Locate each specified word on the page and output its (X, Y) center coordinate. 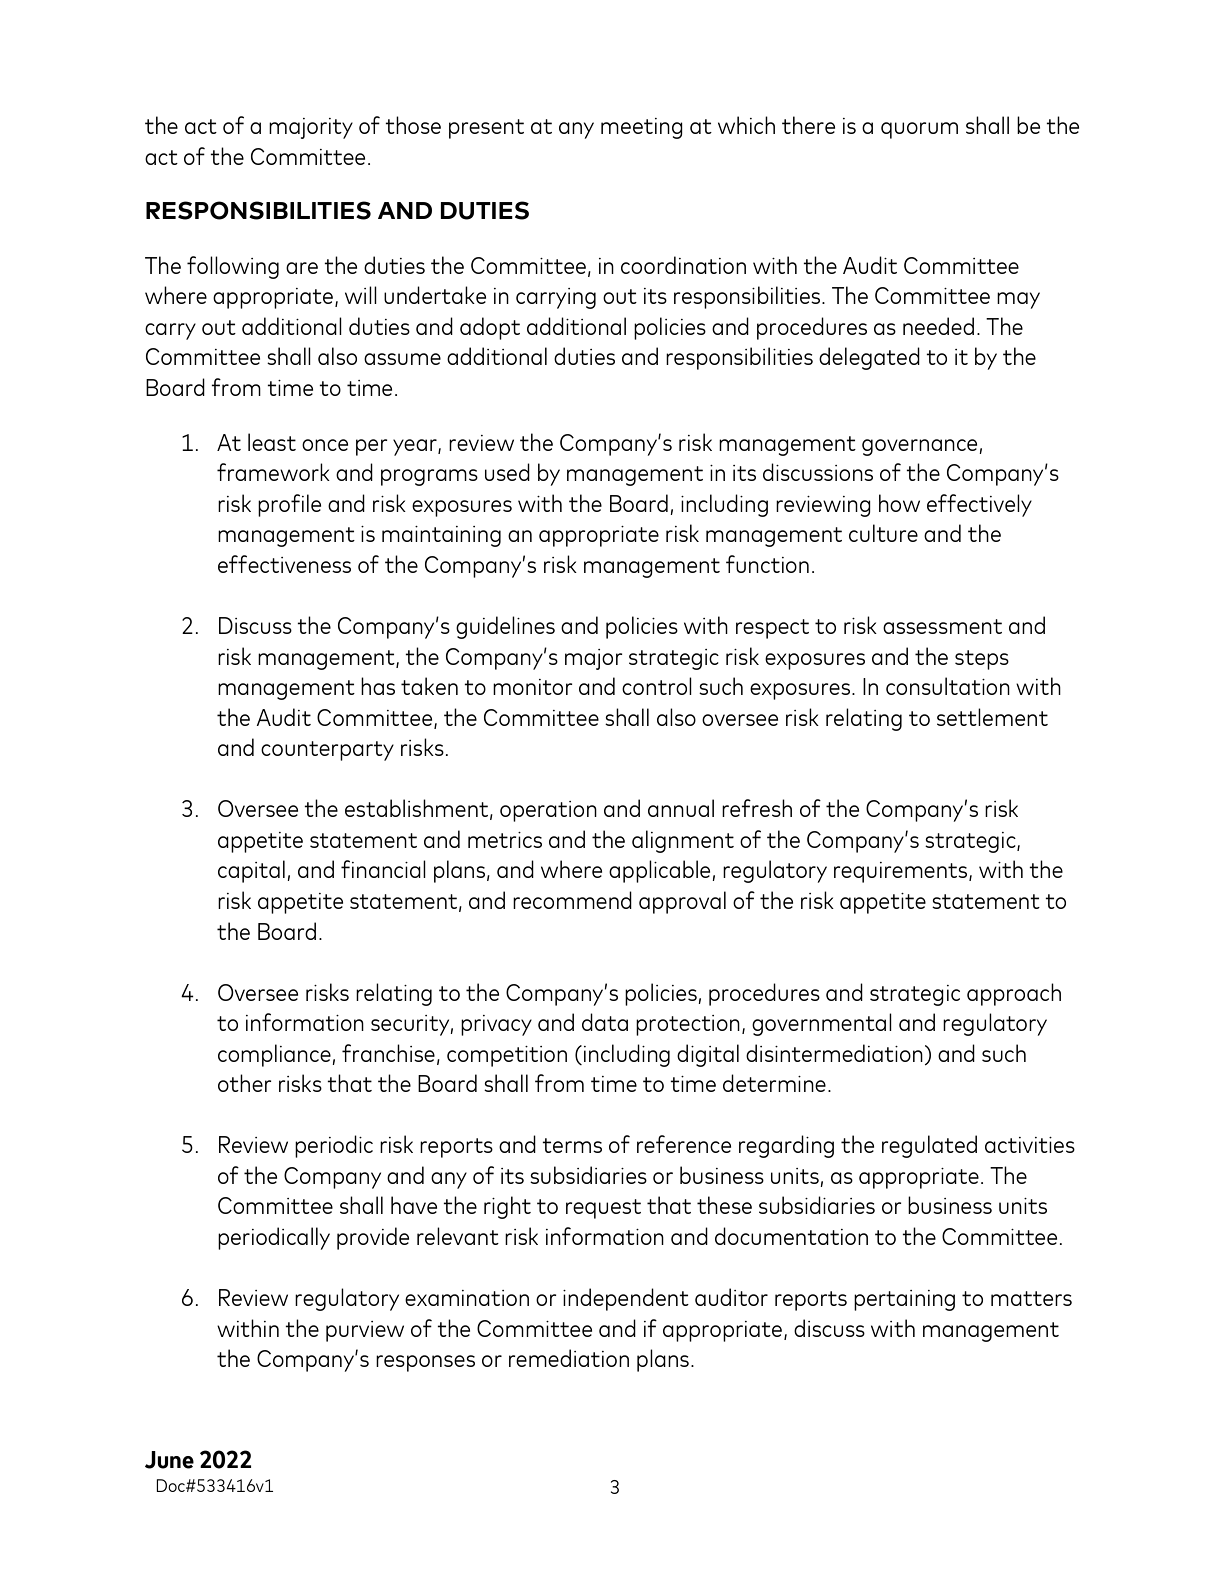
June (169, 1460)
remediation (569, 1358)
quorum (919, 130)
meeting (642, 128)
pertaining (904, 1300)
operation (548, 811)
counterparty (327, 751)
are (302, 268)
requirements (902, 872)
